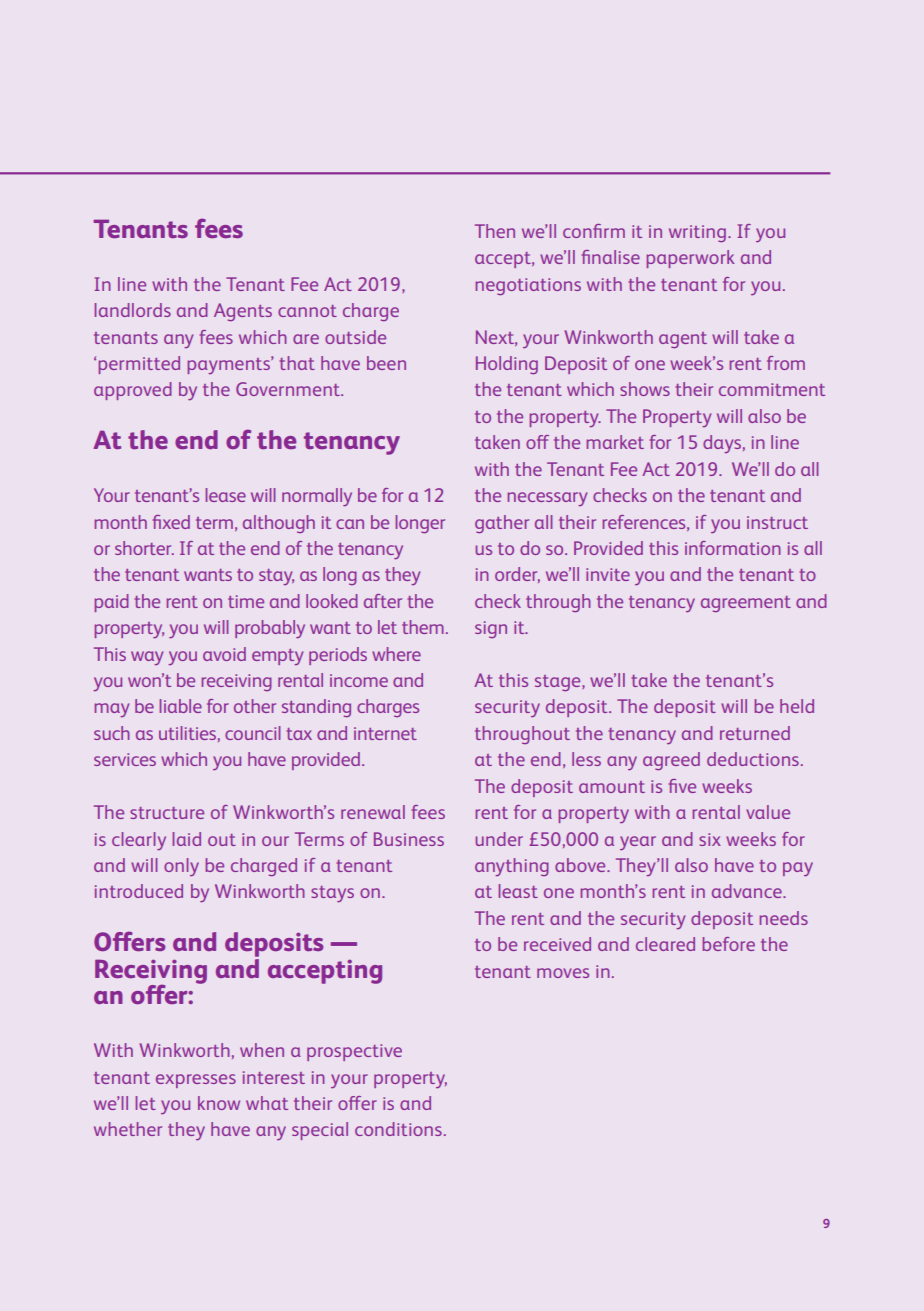 This screenshot has width=924, height=1311. Describe the element at coordinates (219, 1103) in the screenshot. I see `know` at that location.
